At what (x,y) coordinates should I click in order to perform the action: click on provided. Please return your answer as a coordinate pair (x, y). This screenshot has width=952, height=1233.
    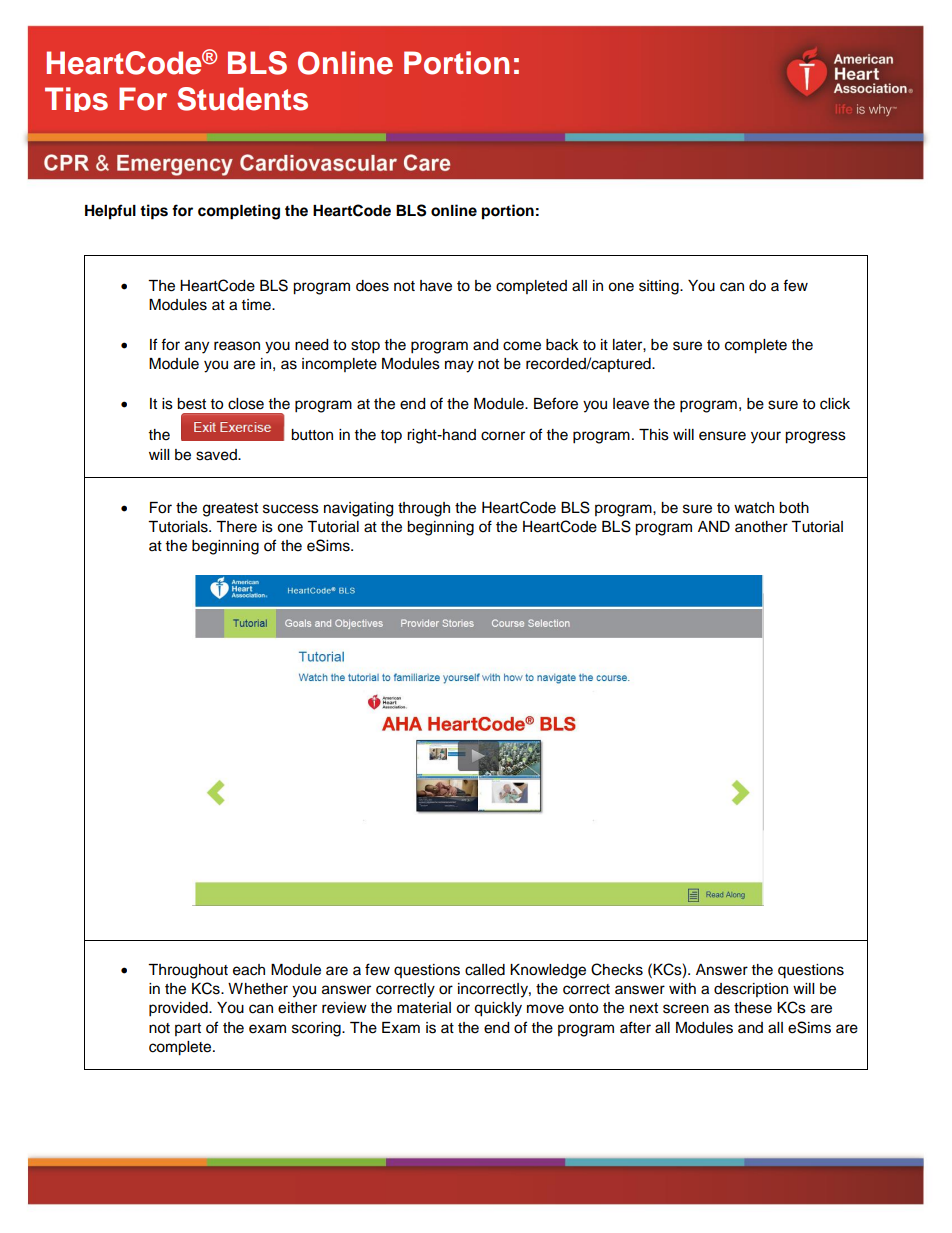
    Looking at the image, I should click on (179, 1009).
